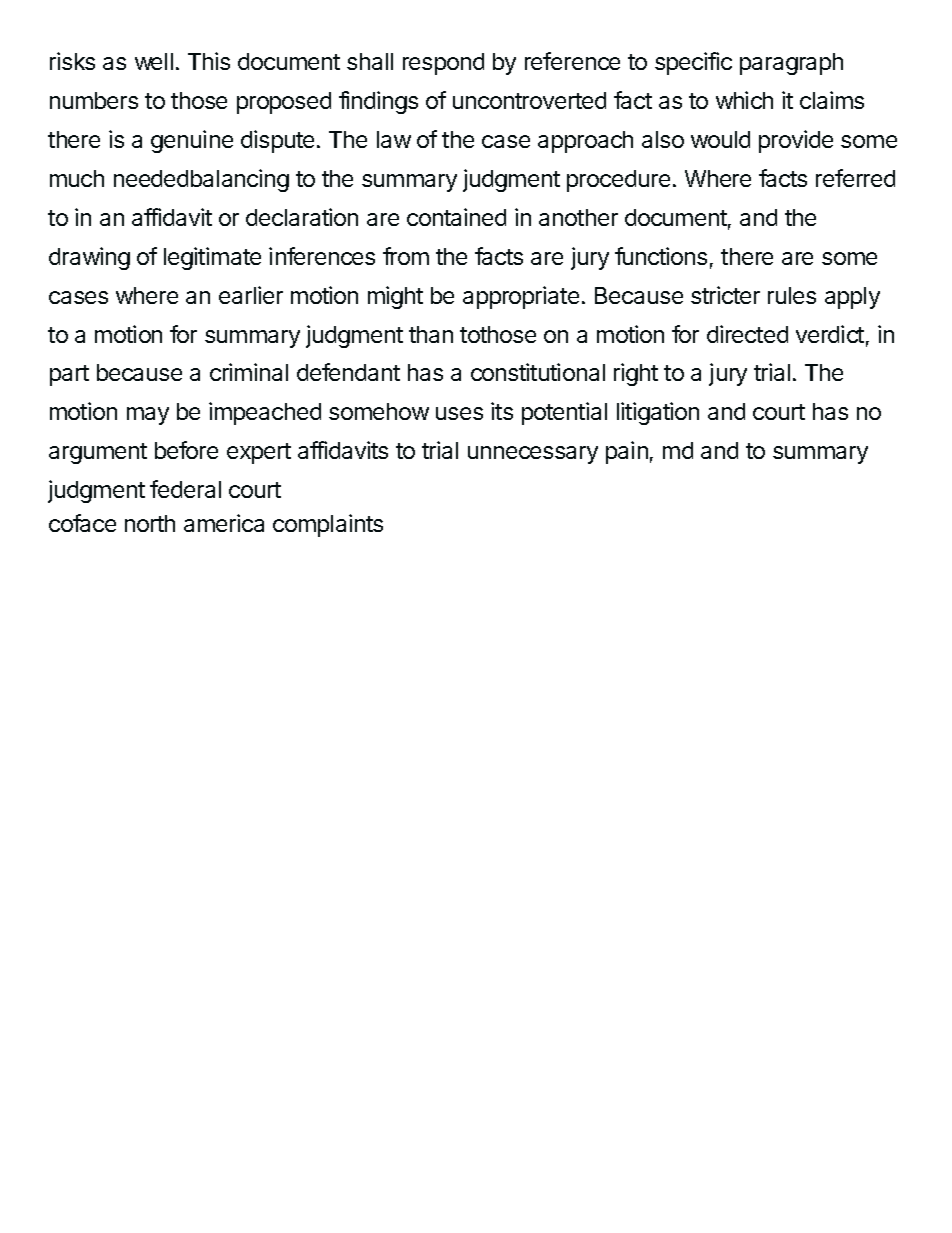 Image resolution: width=952 pixels, height=1233 pixels. What do you see at coordinates (792, 295) in the image?
I see `rules` at bounding box center [792, 295].
